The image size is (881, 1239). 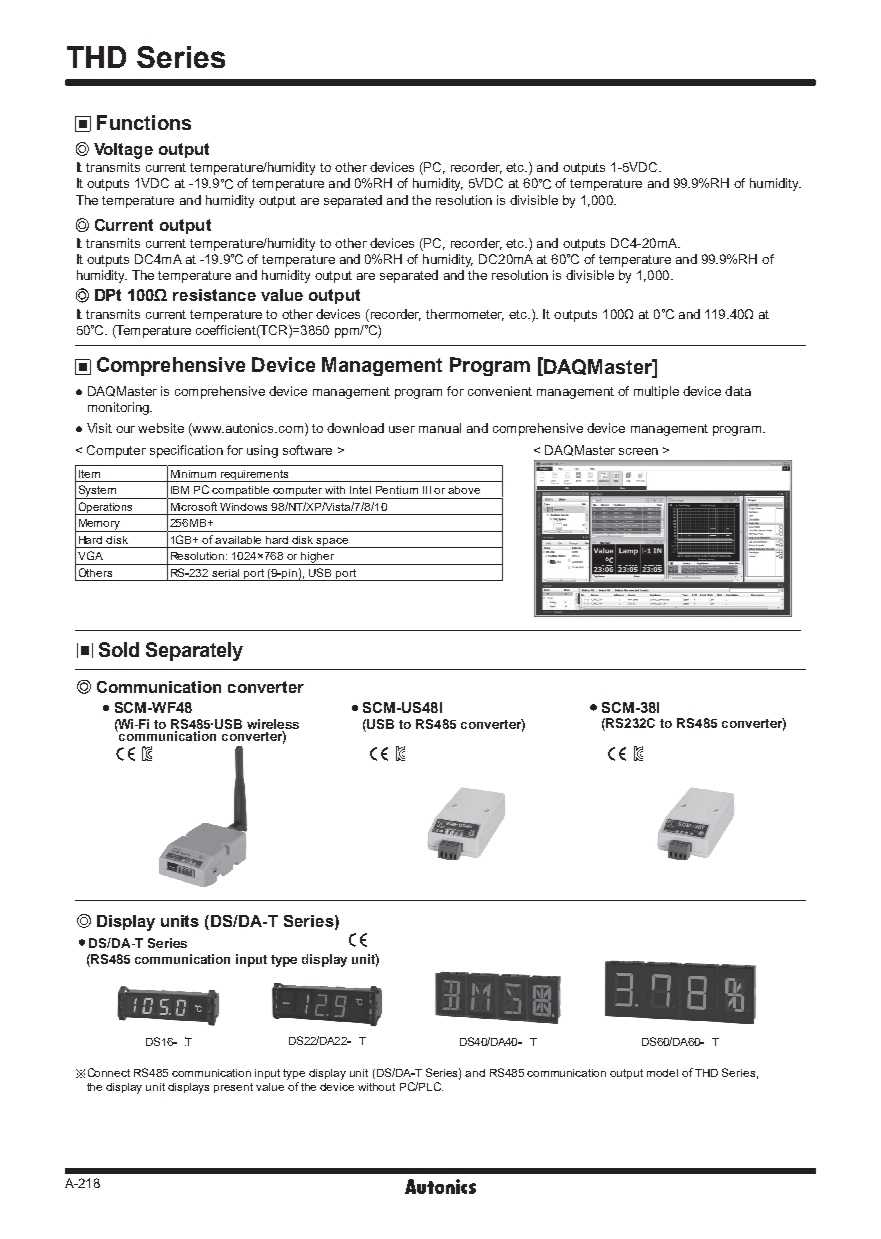 What do you see at coordinates (233, 1088) in the document?
I see `present` at bounding box center [233, 1088].
